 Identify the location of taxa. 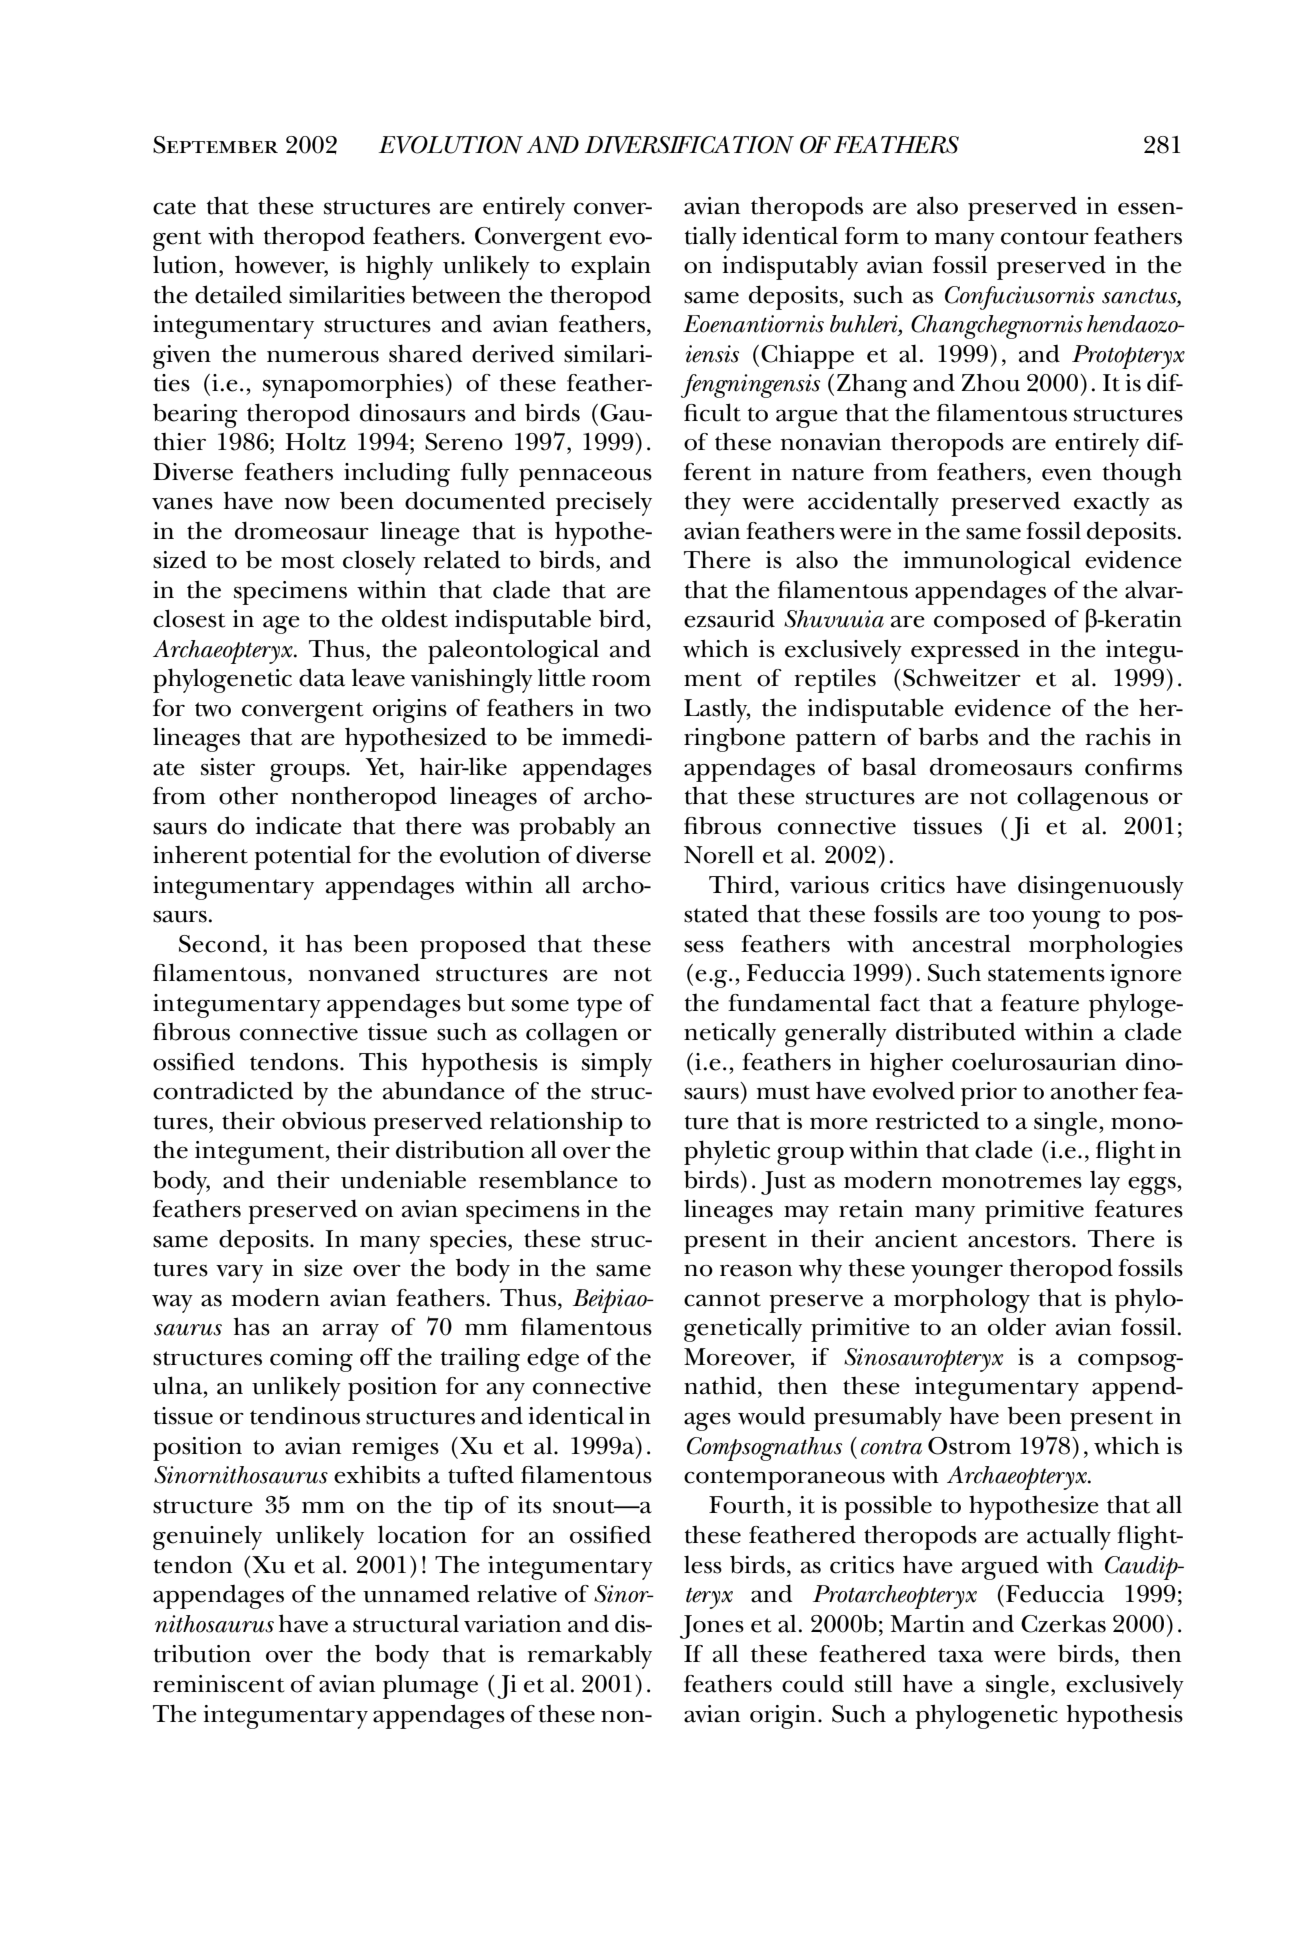
(960, 1655).
